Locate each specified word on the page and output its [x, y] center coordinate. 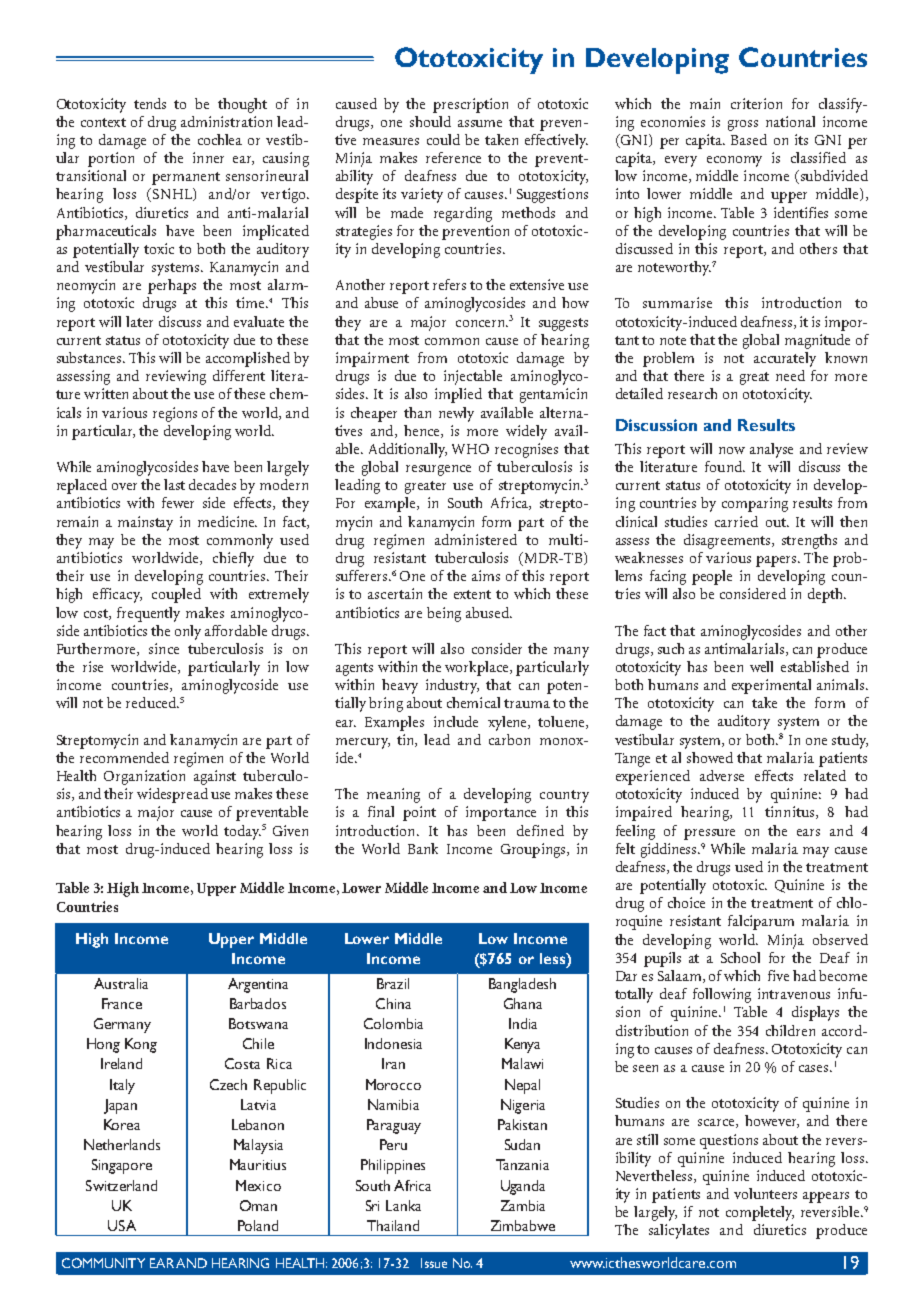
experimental [771, 686]
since [164, 648]
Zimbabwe [523, 1225]
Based [749, 139]
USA [122, 1225]
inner [208, 157]
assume [480, 123]
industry [452, 686]
